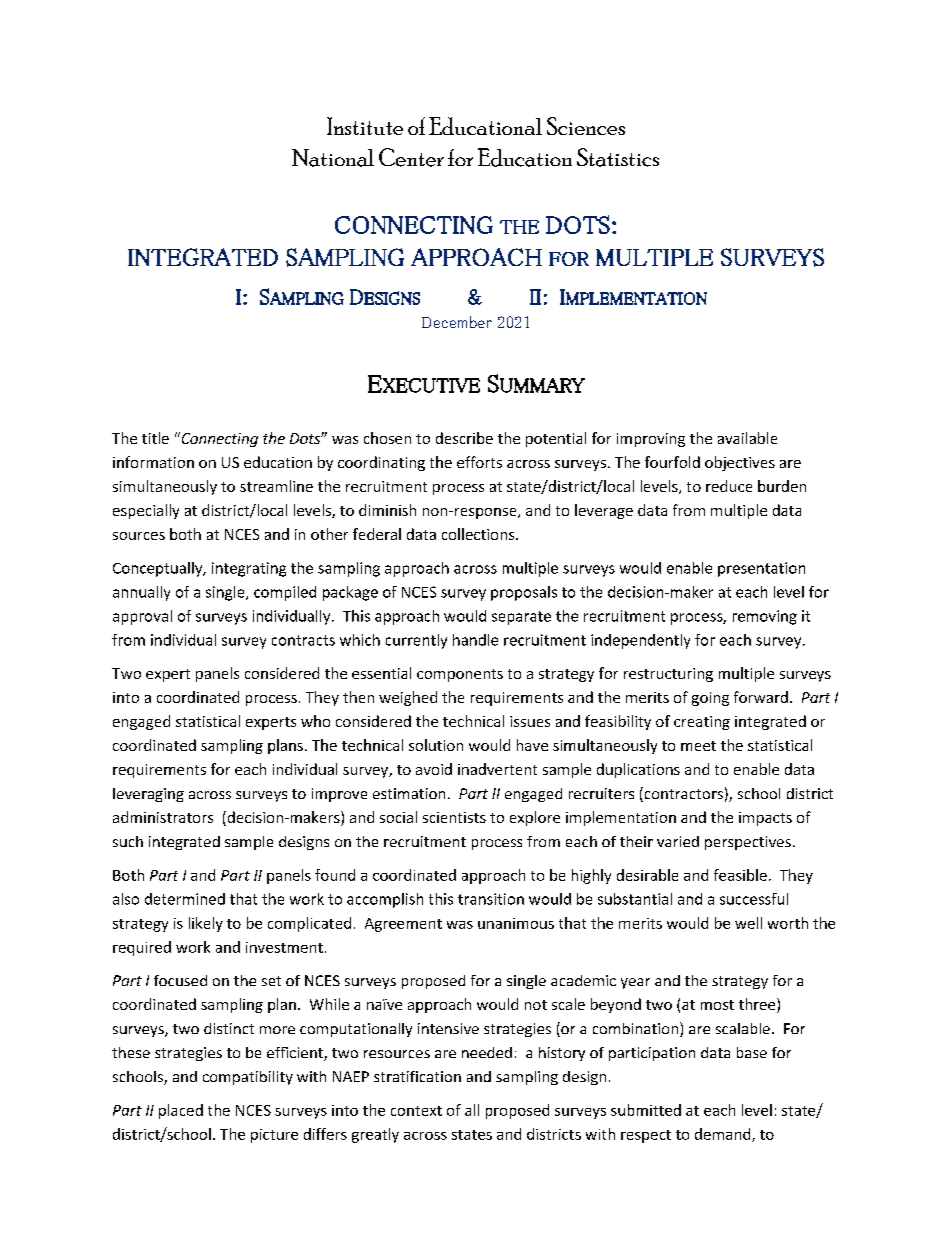 The height and width of the image is (1233, 952). Describe the element at coordinates (416, 1111) in the image. I see `context` at that location.
